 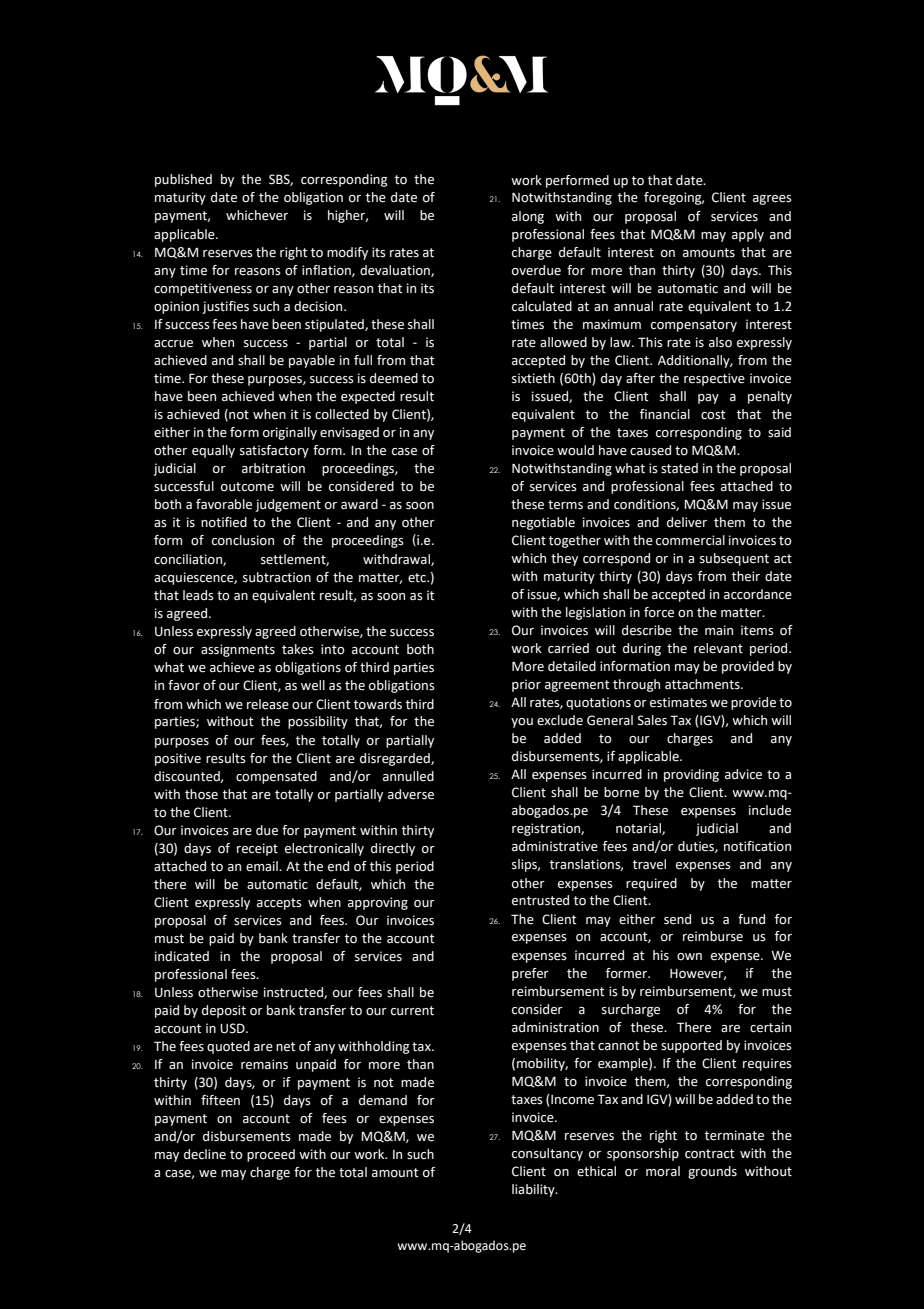 What do you see at coordinates (183, 180) in the page?
I see `published` at bounding box center [183, 180].
